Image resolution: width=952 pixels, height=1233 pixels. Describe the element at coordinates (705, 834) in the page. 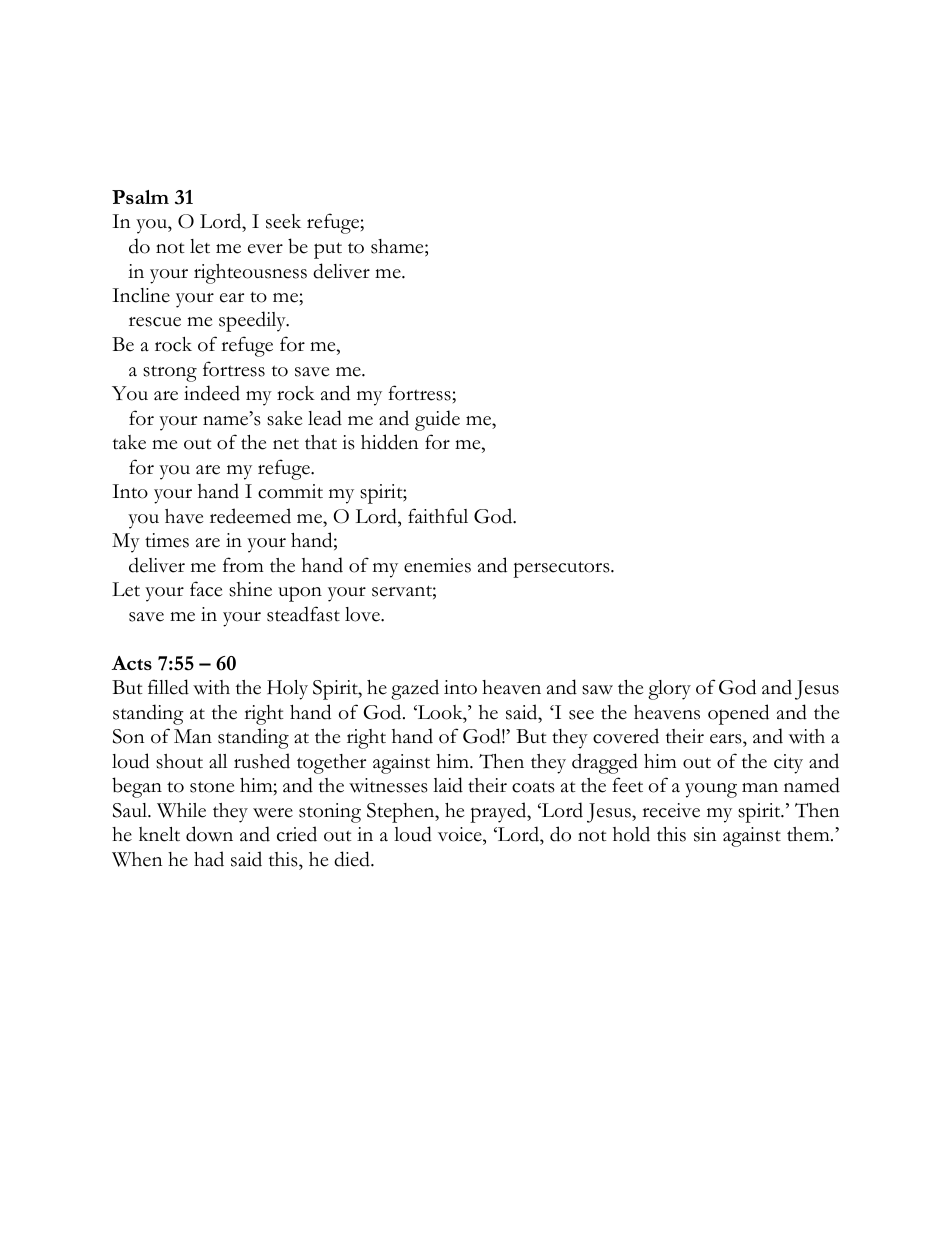

I see `sin` at that location.
